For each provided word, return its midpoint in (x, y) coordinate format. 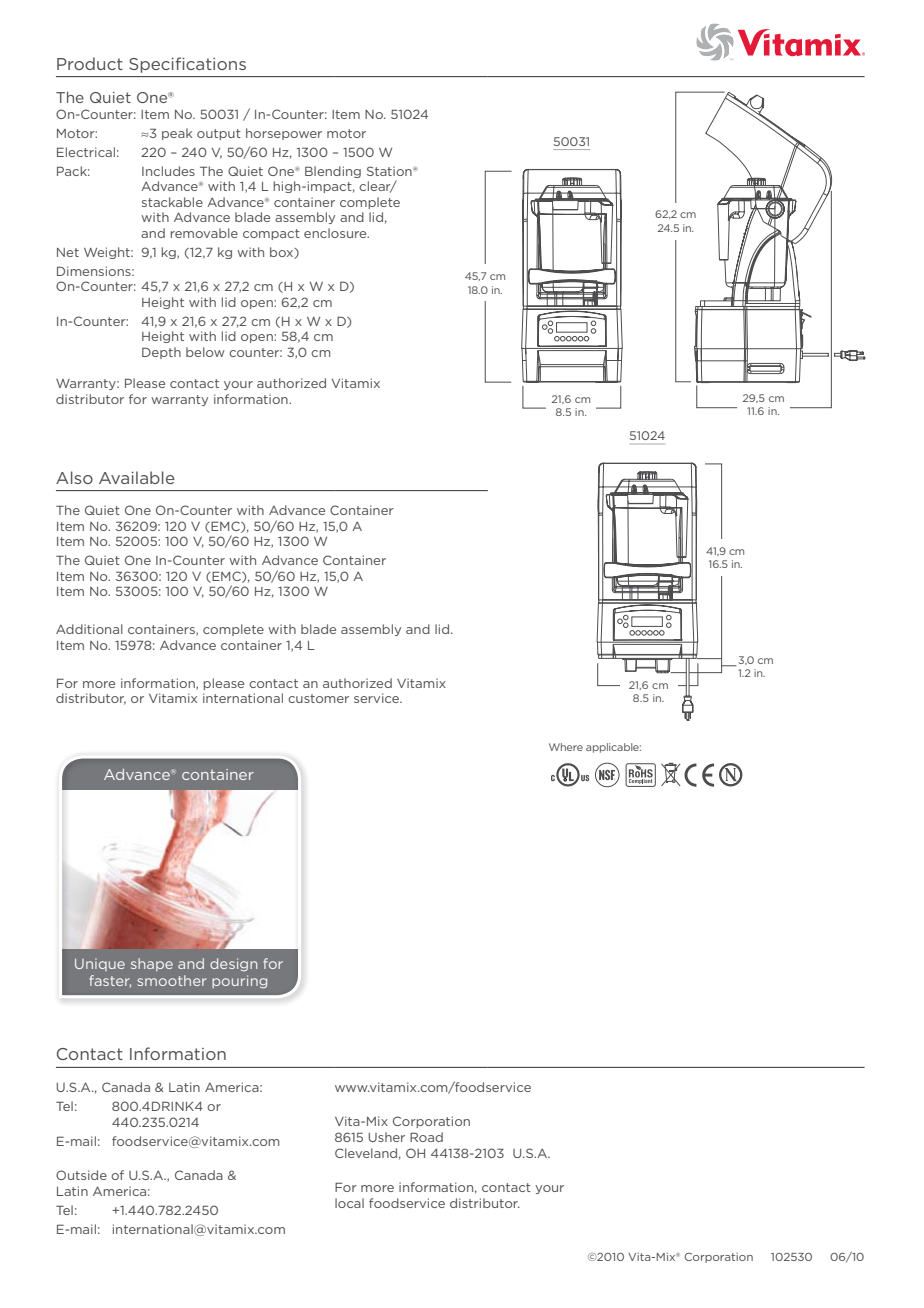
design (233, 965)
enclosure (336, 233)
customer (318, 698)
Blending (333, 172)
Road (426, 1137)
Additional (89, 629)
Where (566, 747)
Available (137, 477)
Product (90, 63)
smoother (172, 980)
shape (152, 964)
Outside (81, 1175)
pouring (239, 982)
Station (389, 171)
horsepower (284, 134)
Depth (161, 353)
